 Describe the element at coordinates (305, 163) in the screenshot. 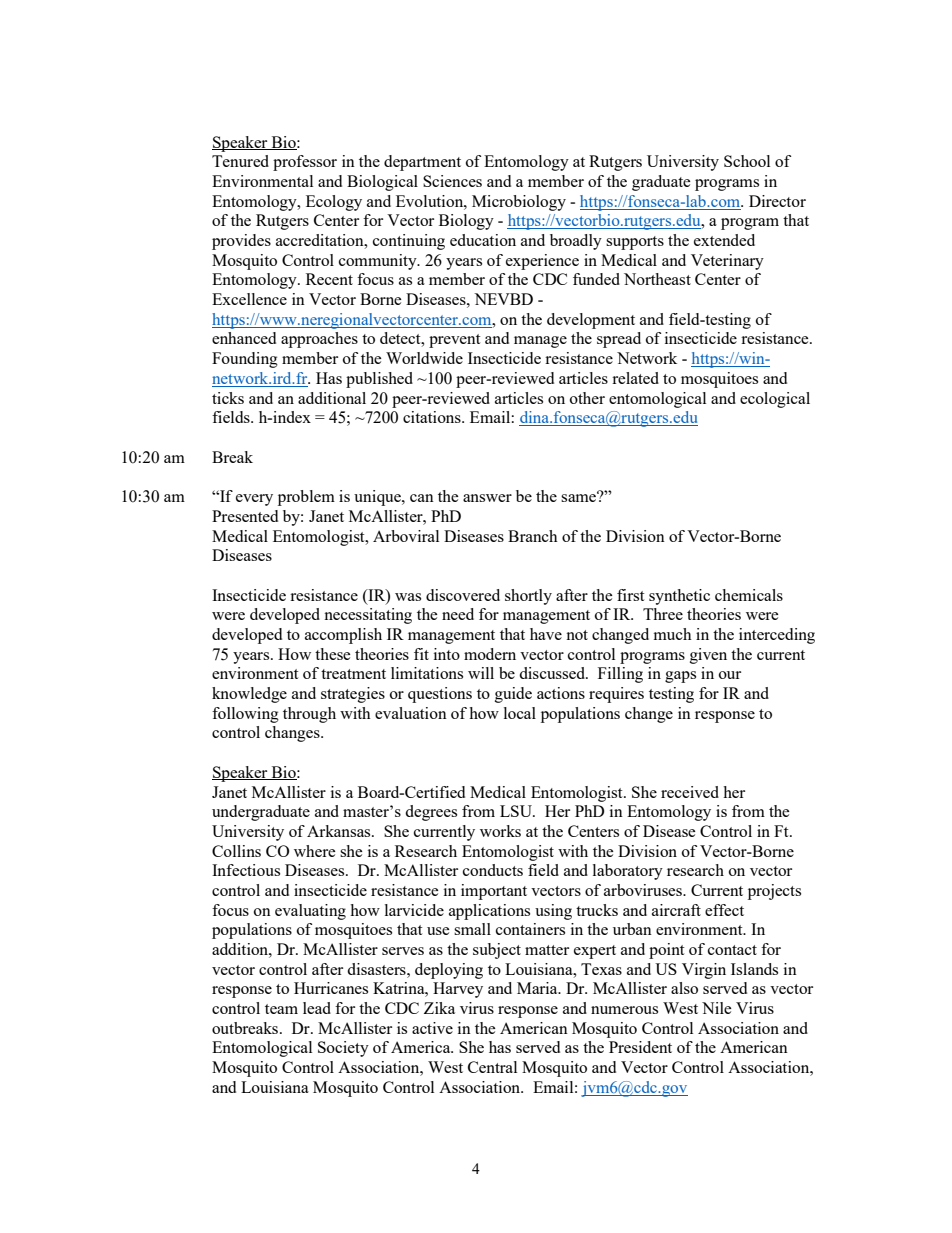

I see `professor` at that location.
